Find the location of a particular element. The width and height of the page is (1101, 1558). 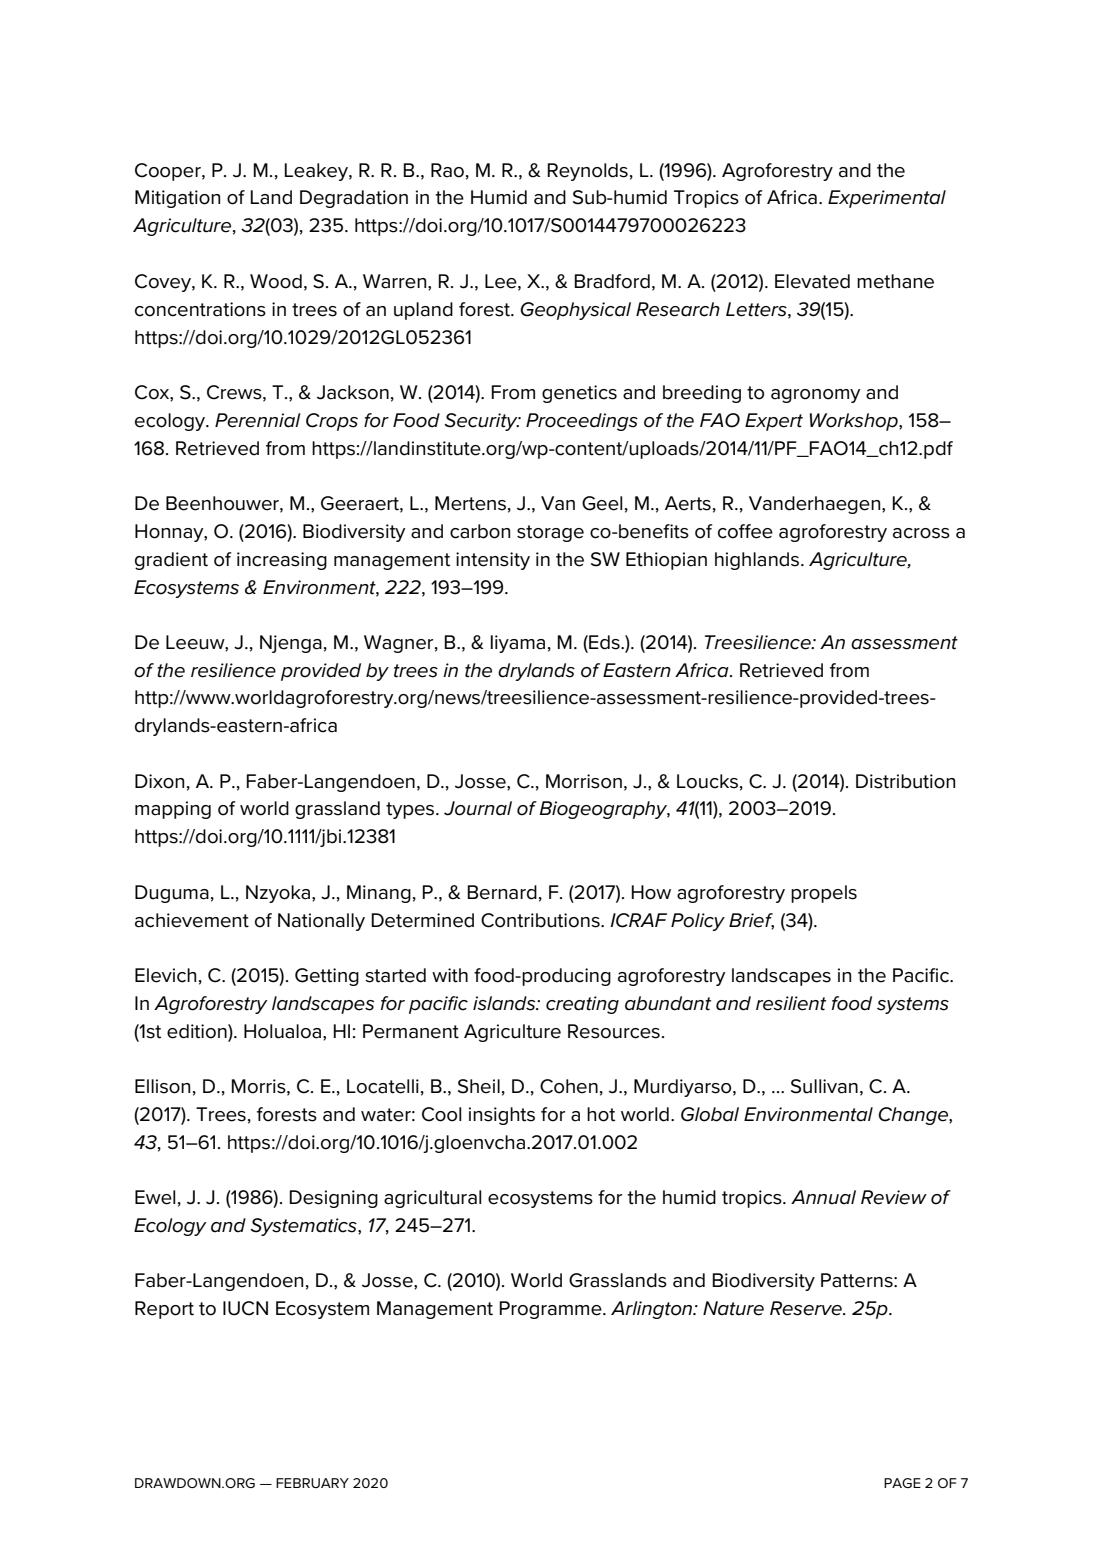

Mitigation is located at coordinates (177, 199).
